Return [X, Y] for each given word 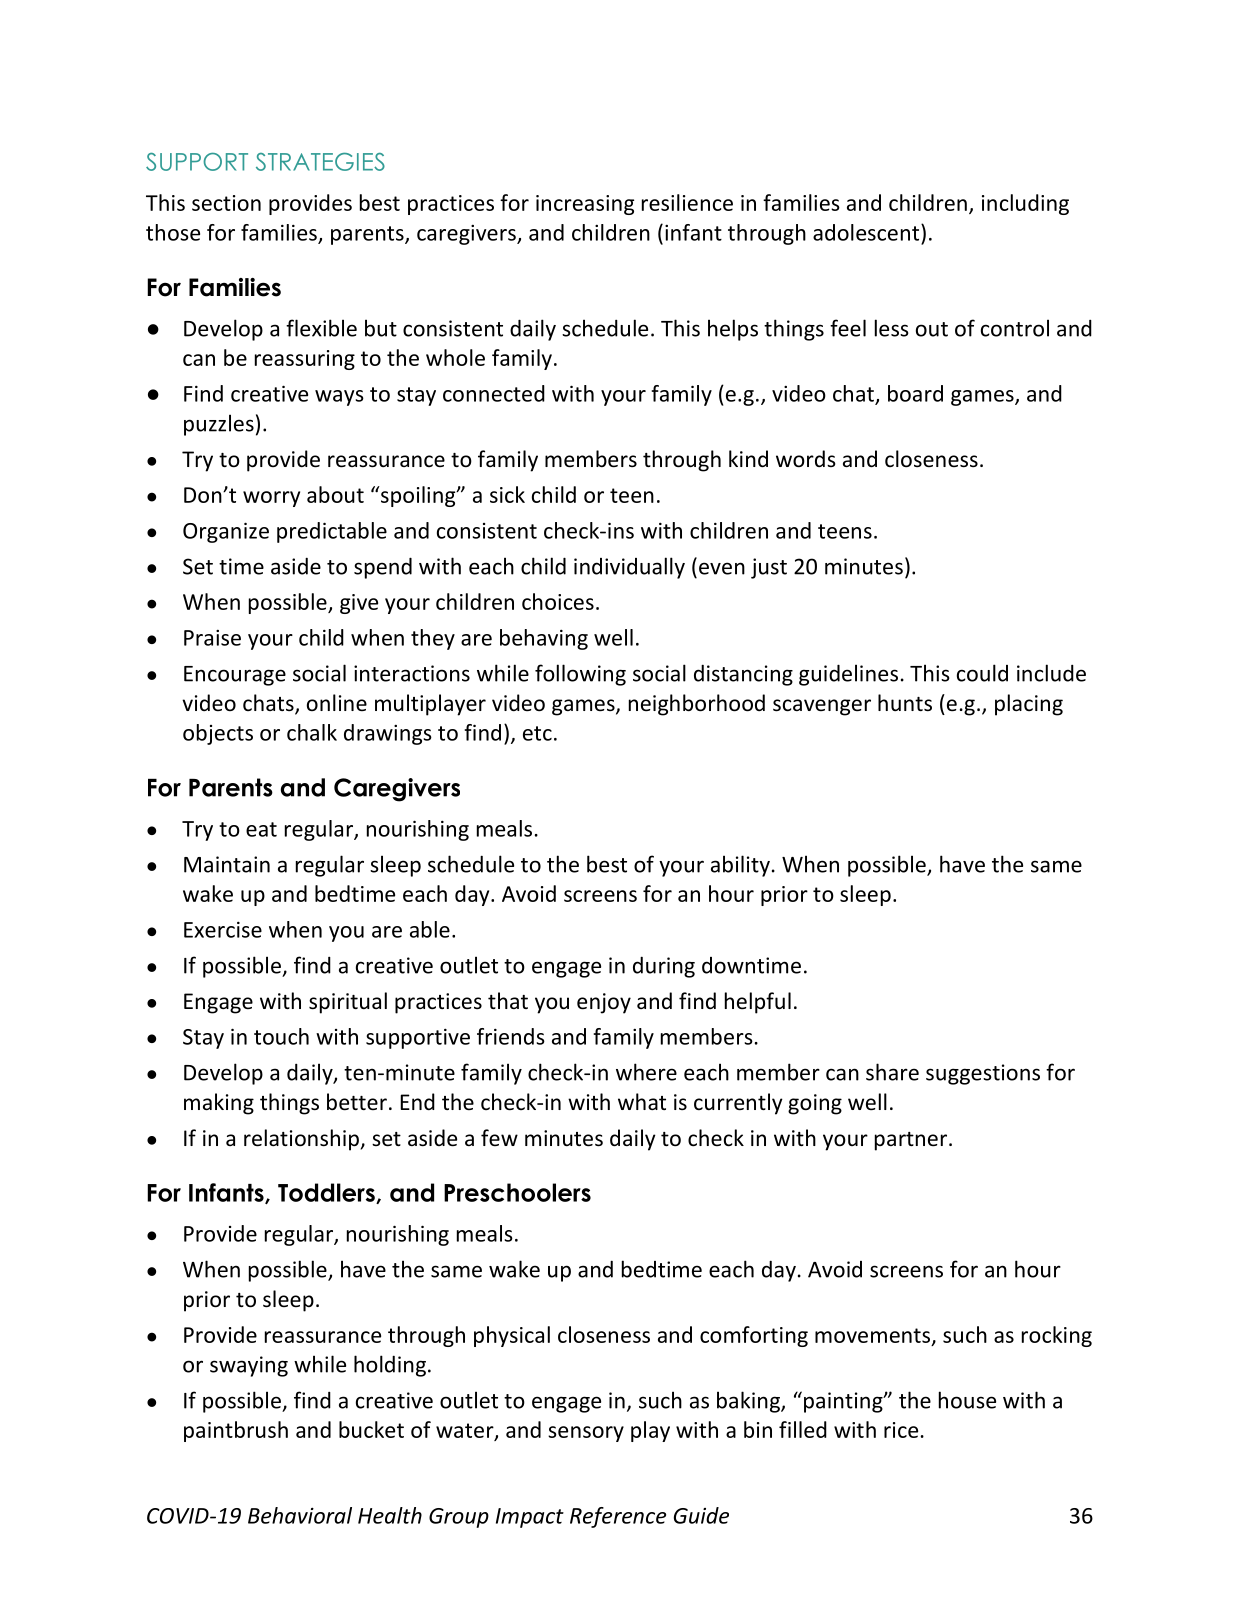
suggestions [983, 1074]
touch [281, 1036]
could [982, 673]
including [1025, 204]
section [226, 203]
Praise [212, 638]
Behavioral [300, 1515]
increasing [585, 205]
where [646, 1072]
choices [558, 601]
